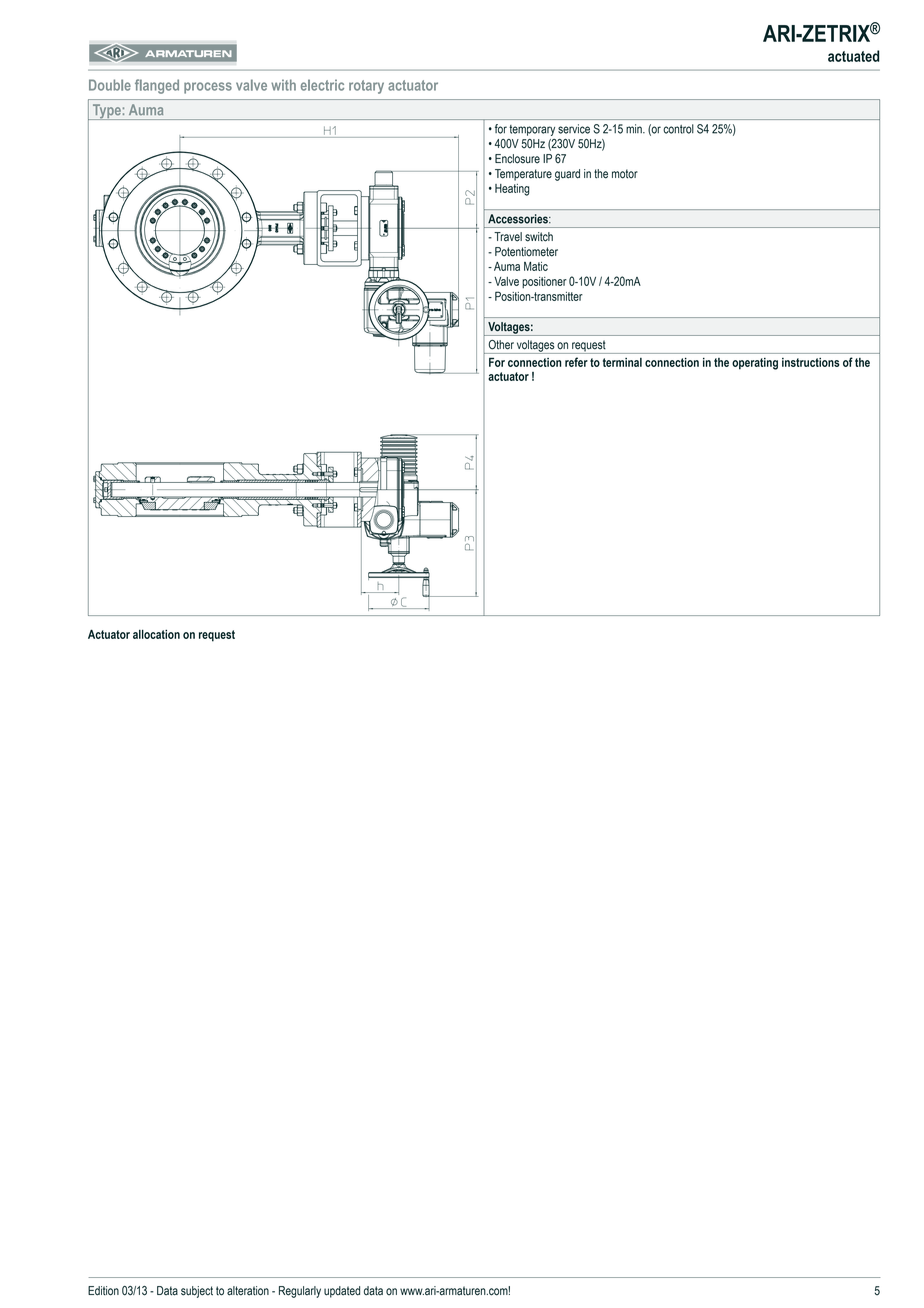 The width and height of the screenshot is (924, 1308). What do you see at coordinates (342, 1292) in the screenshot?
I see `updated` at bounding box center [342, 1292].
